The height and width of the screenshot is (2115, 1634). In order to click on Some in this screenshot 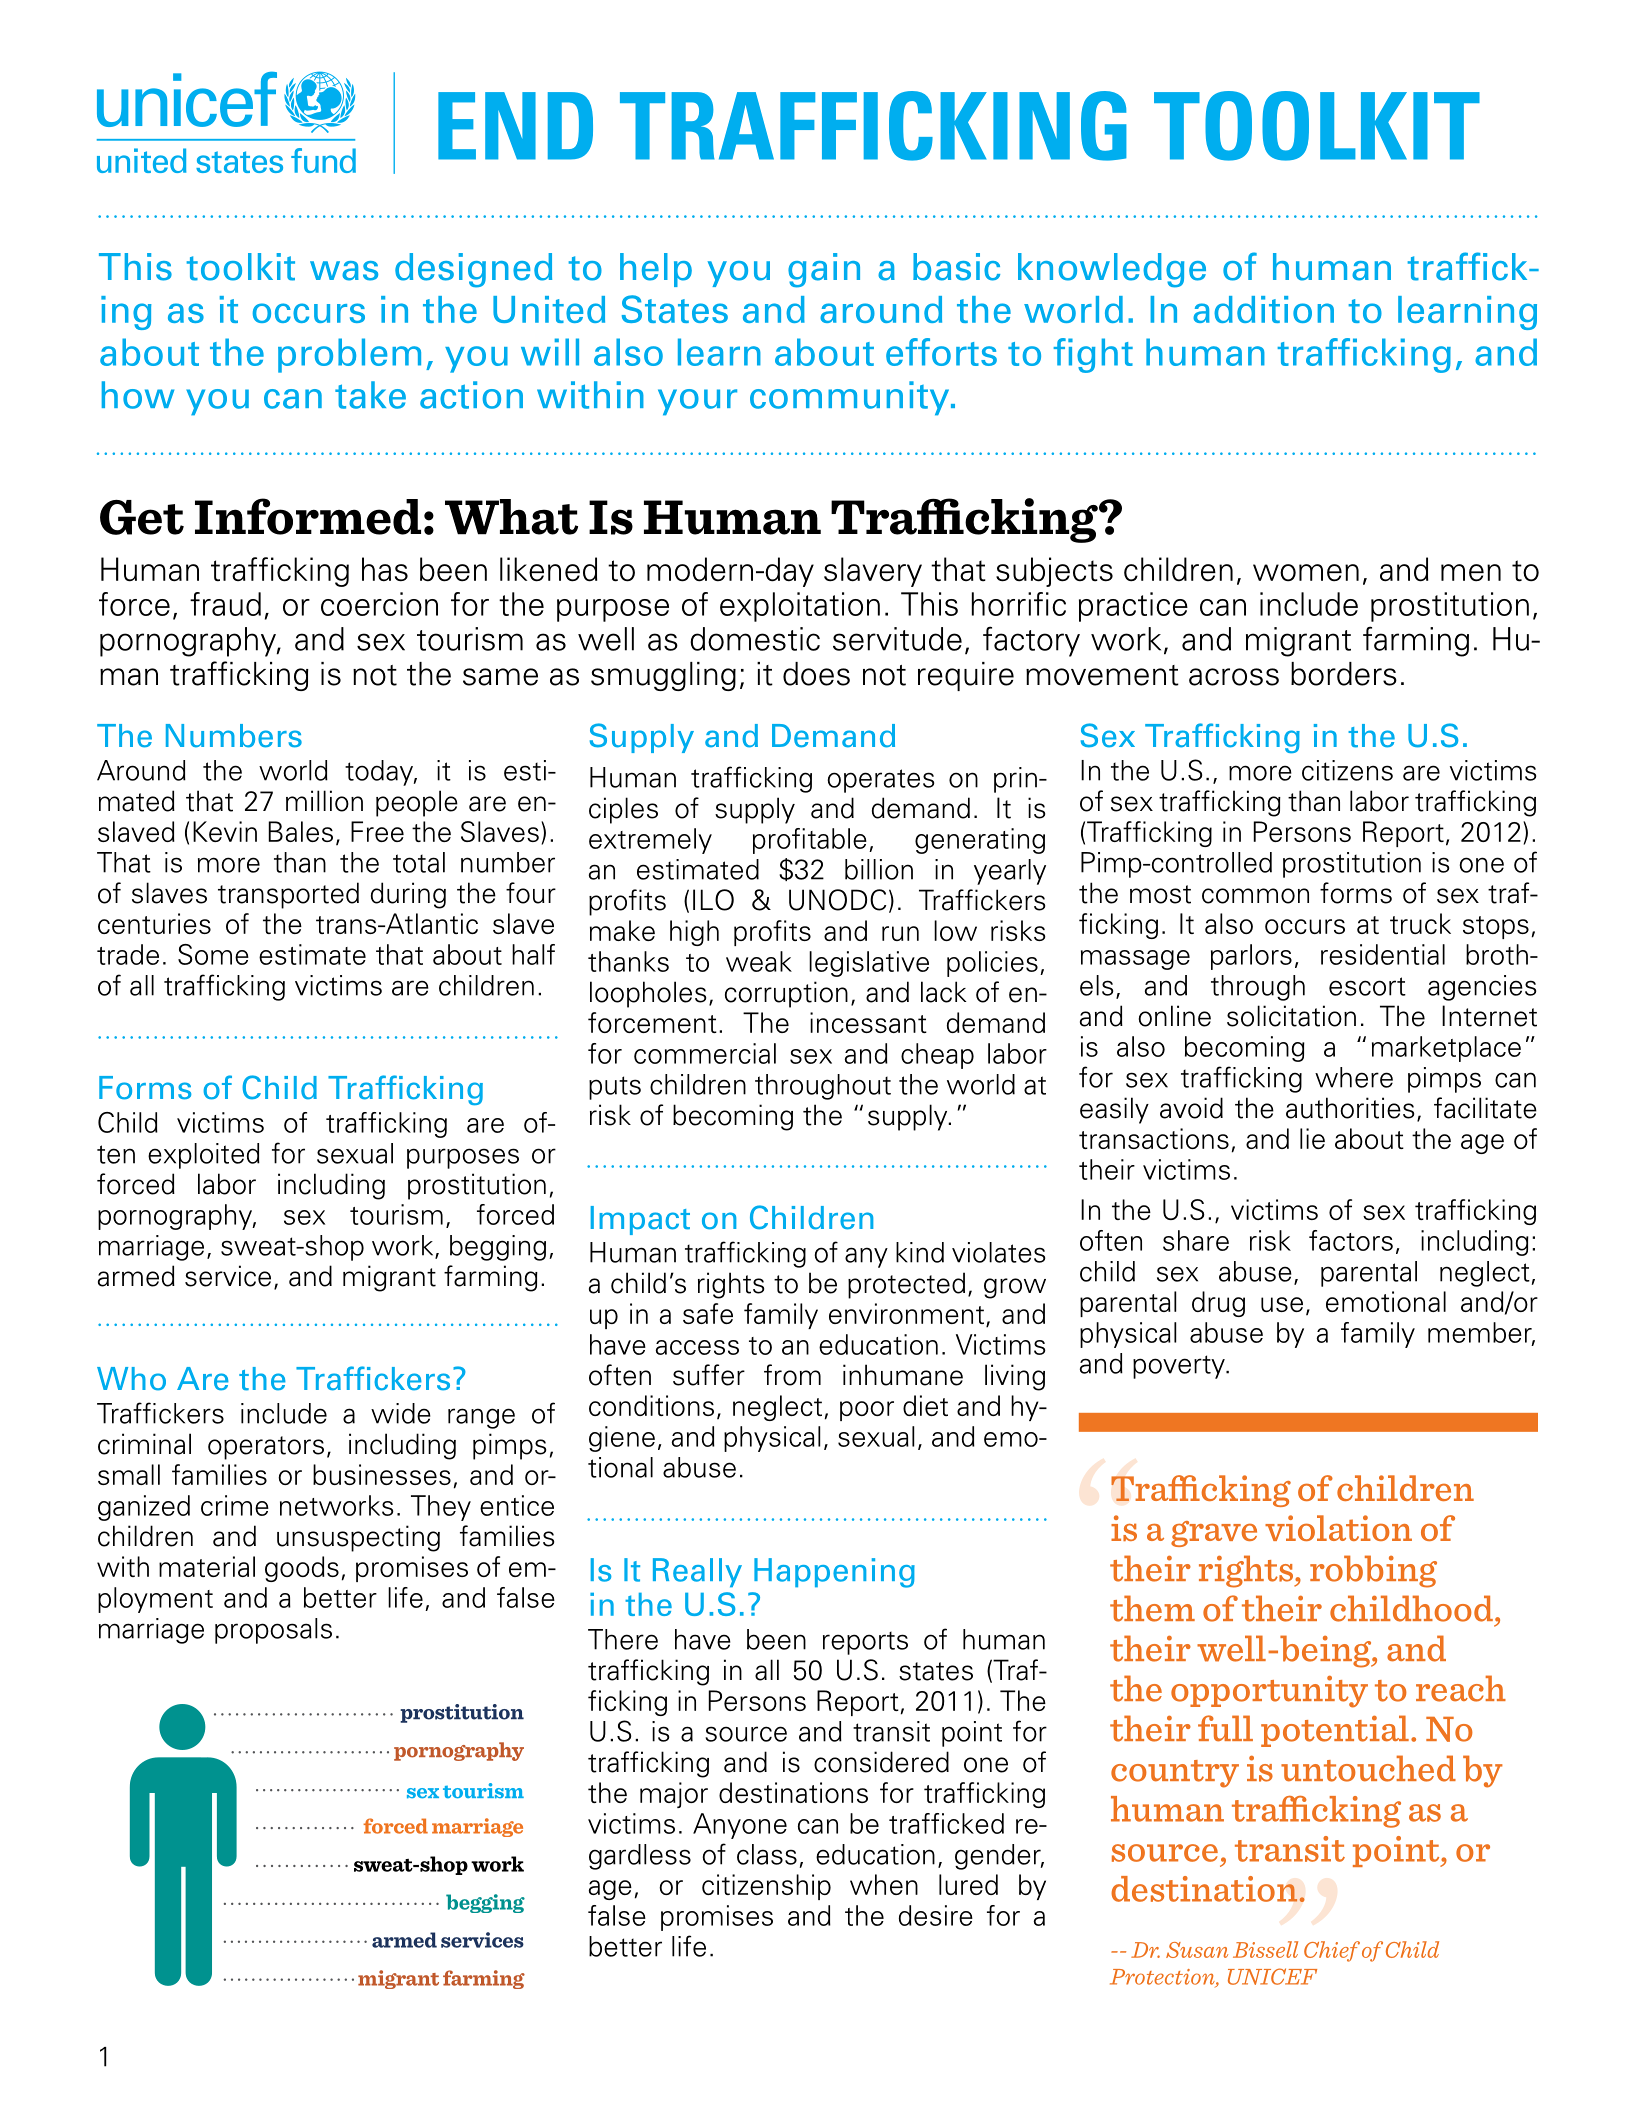, I will do `click(213, 954)`.
